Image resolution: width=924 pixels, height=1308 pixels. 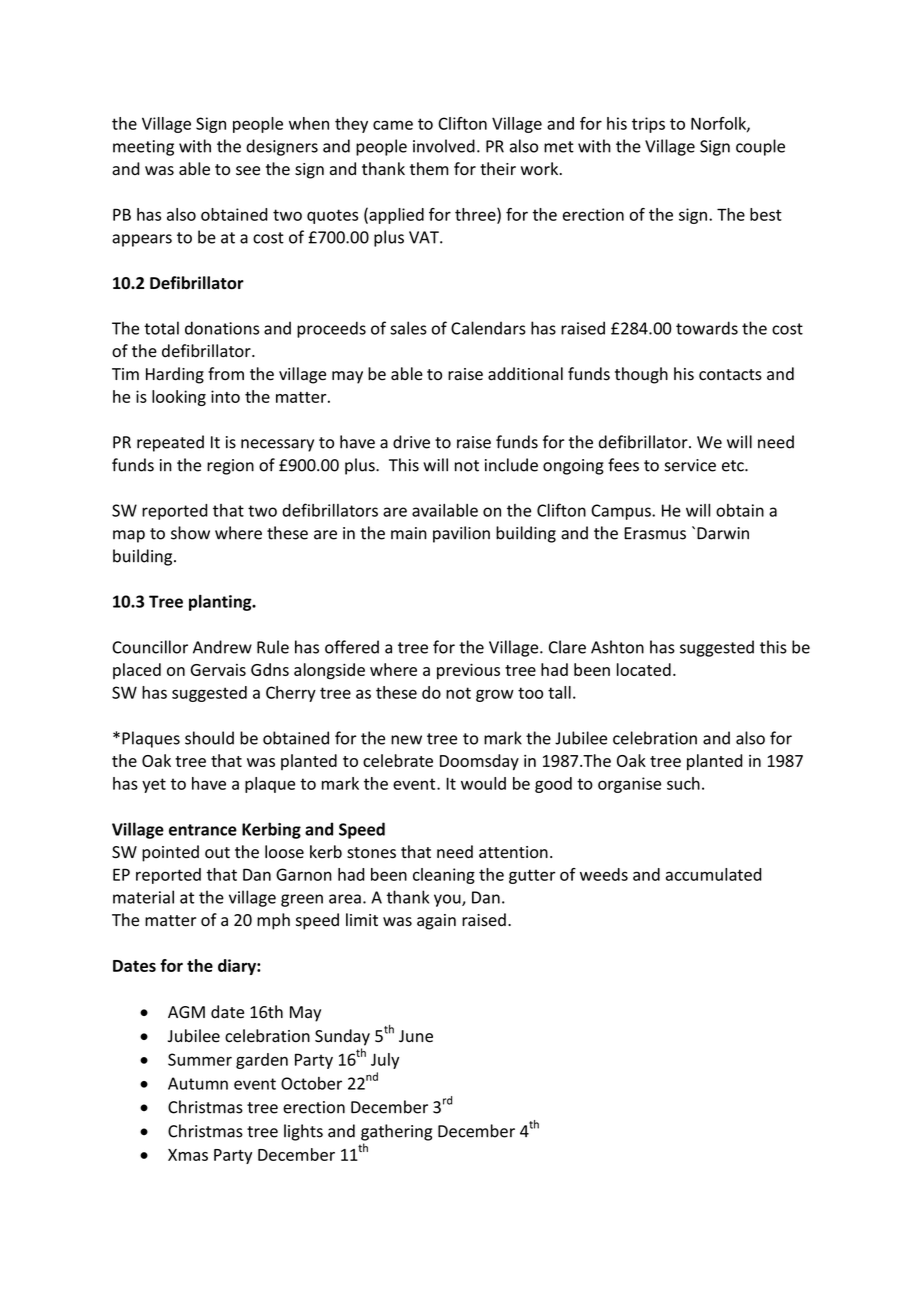 What do you see at coordinates (248, 171) in the screenshot?
I see `see` at bounding box center [248, 171].
